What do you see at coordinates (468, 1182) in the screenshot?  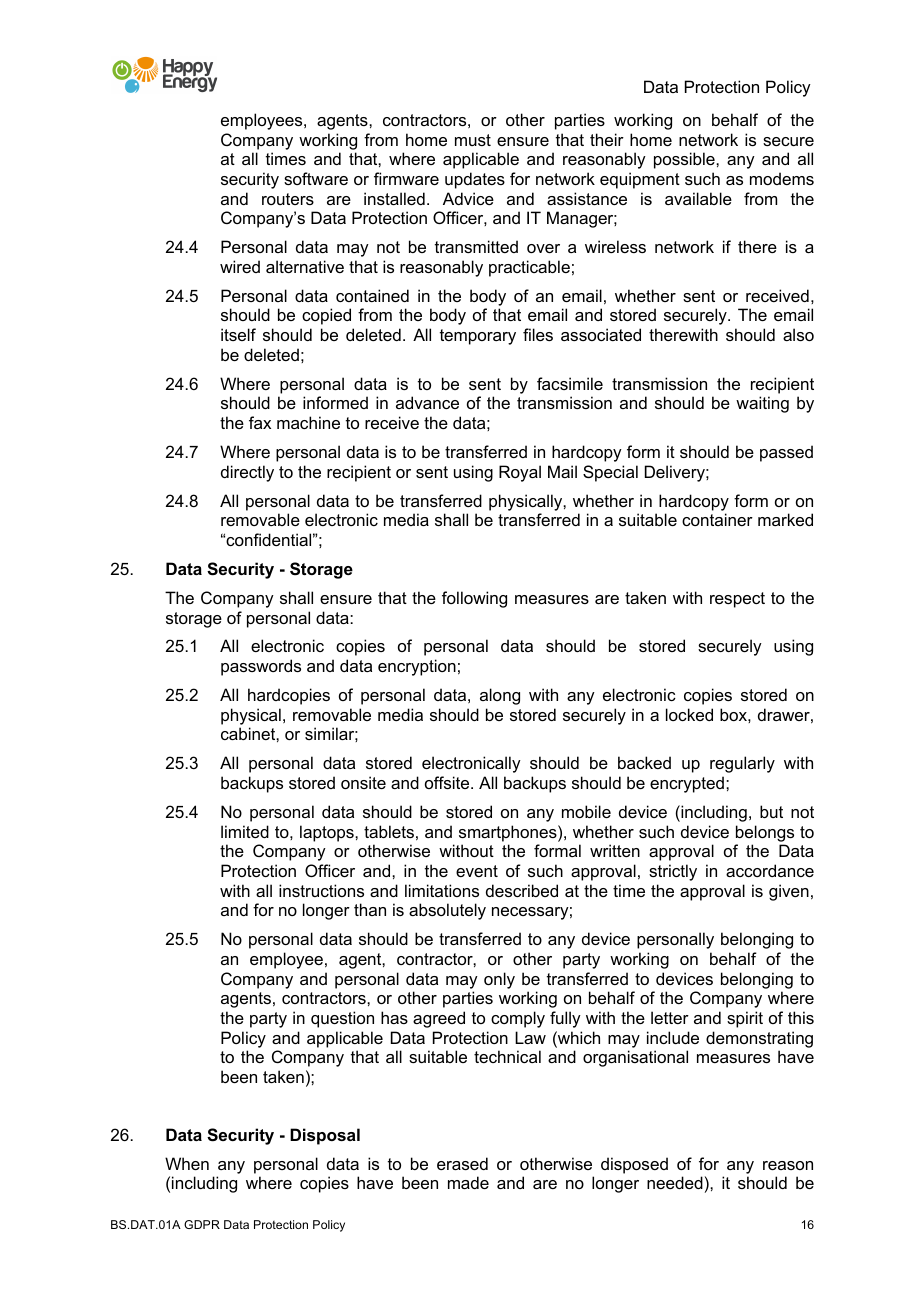 I see `made` at bounding box center [468, 1182].
